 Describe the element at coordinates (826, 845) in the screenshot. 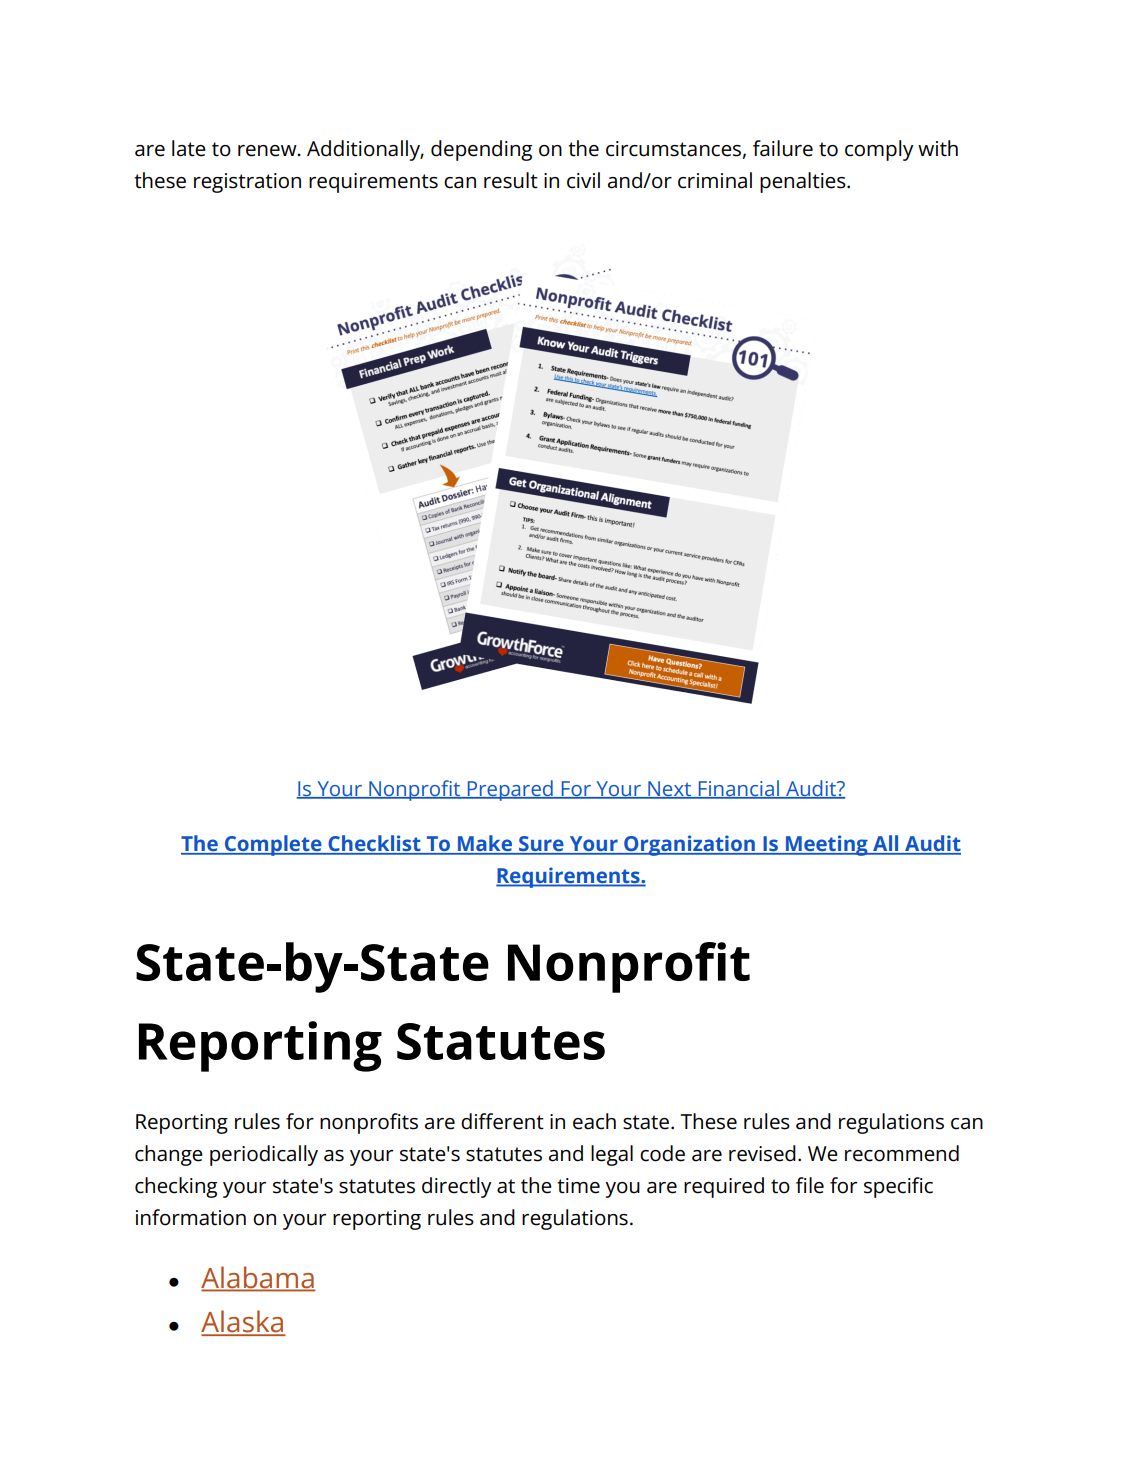

I see `Meeting` at that location.
